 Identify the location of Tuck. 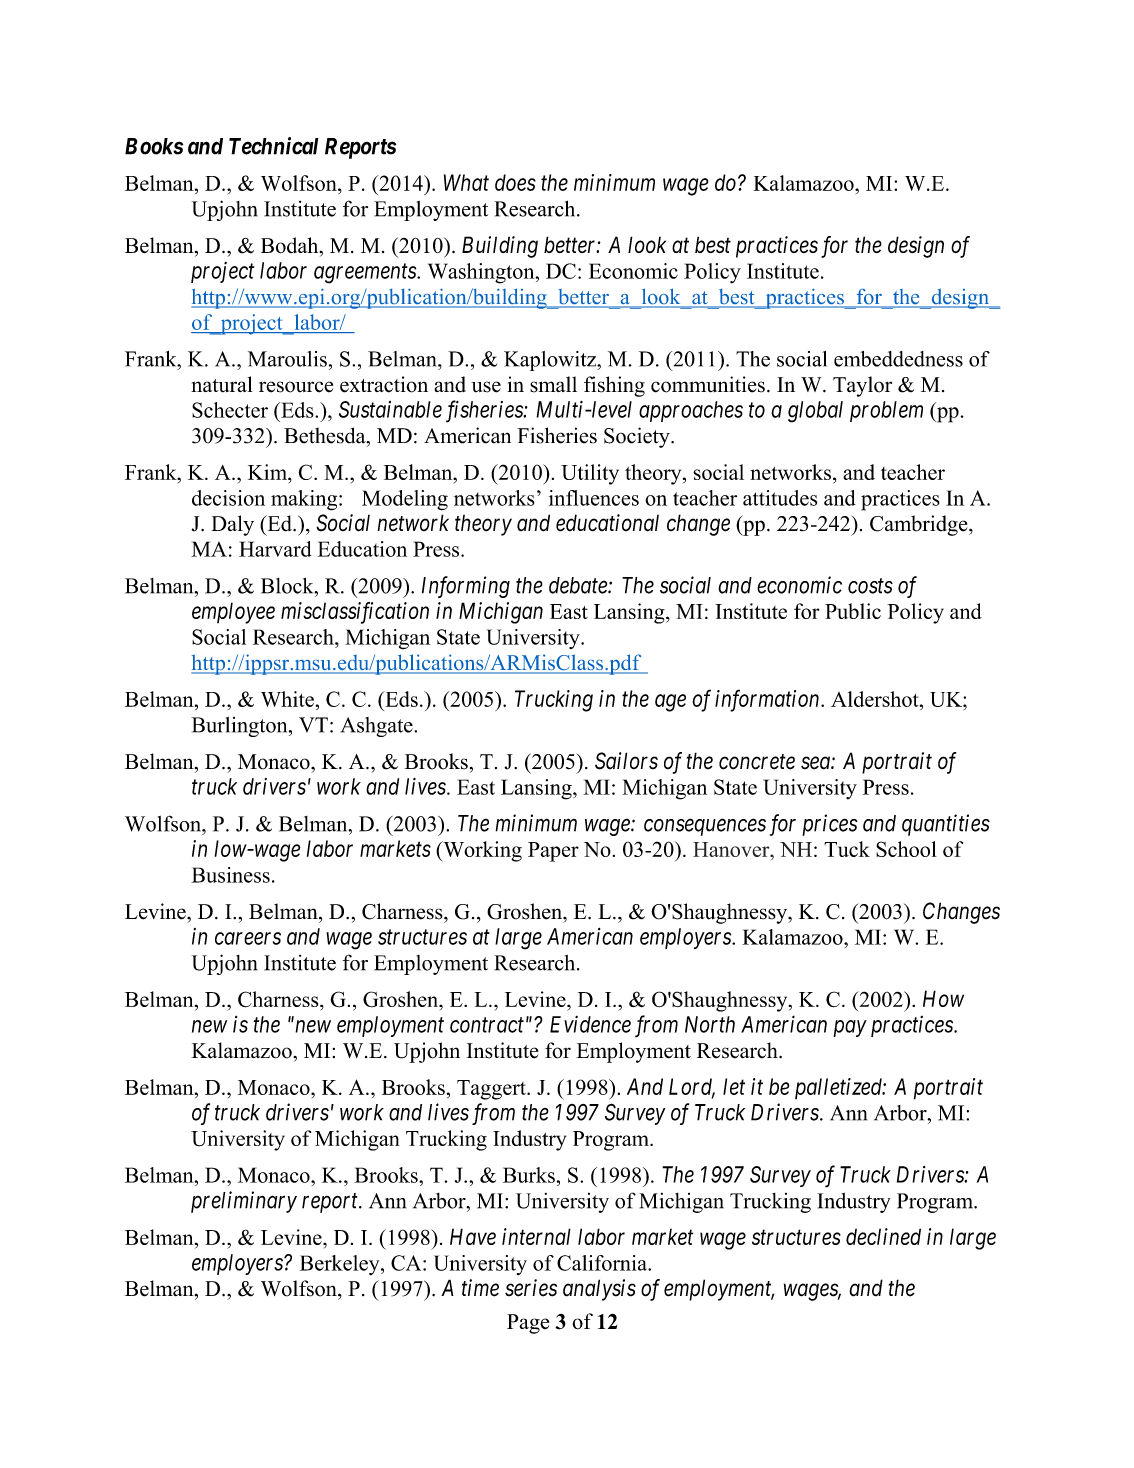
(847, 849).
